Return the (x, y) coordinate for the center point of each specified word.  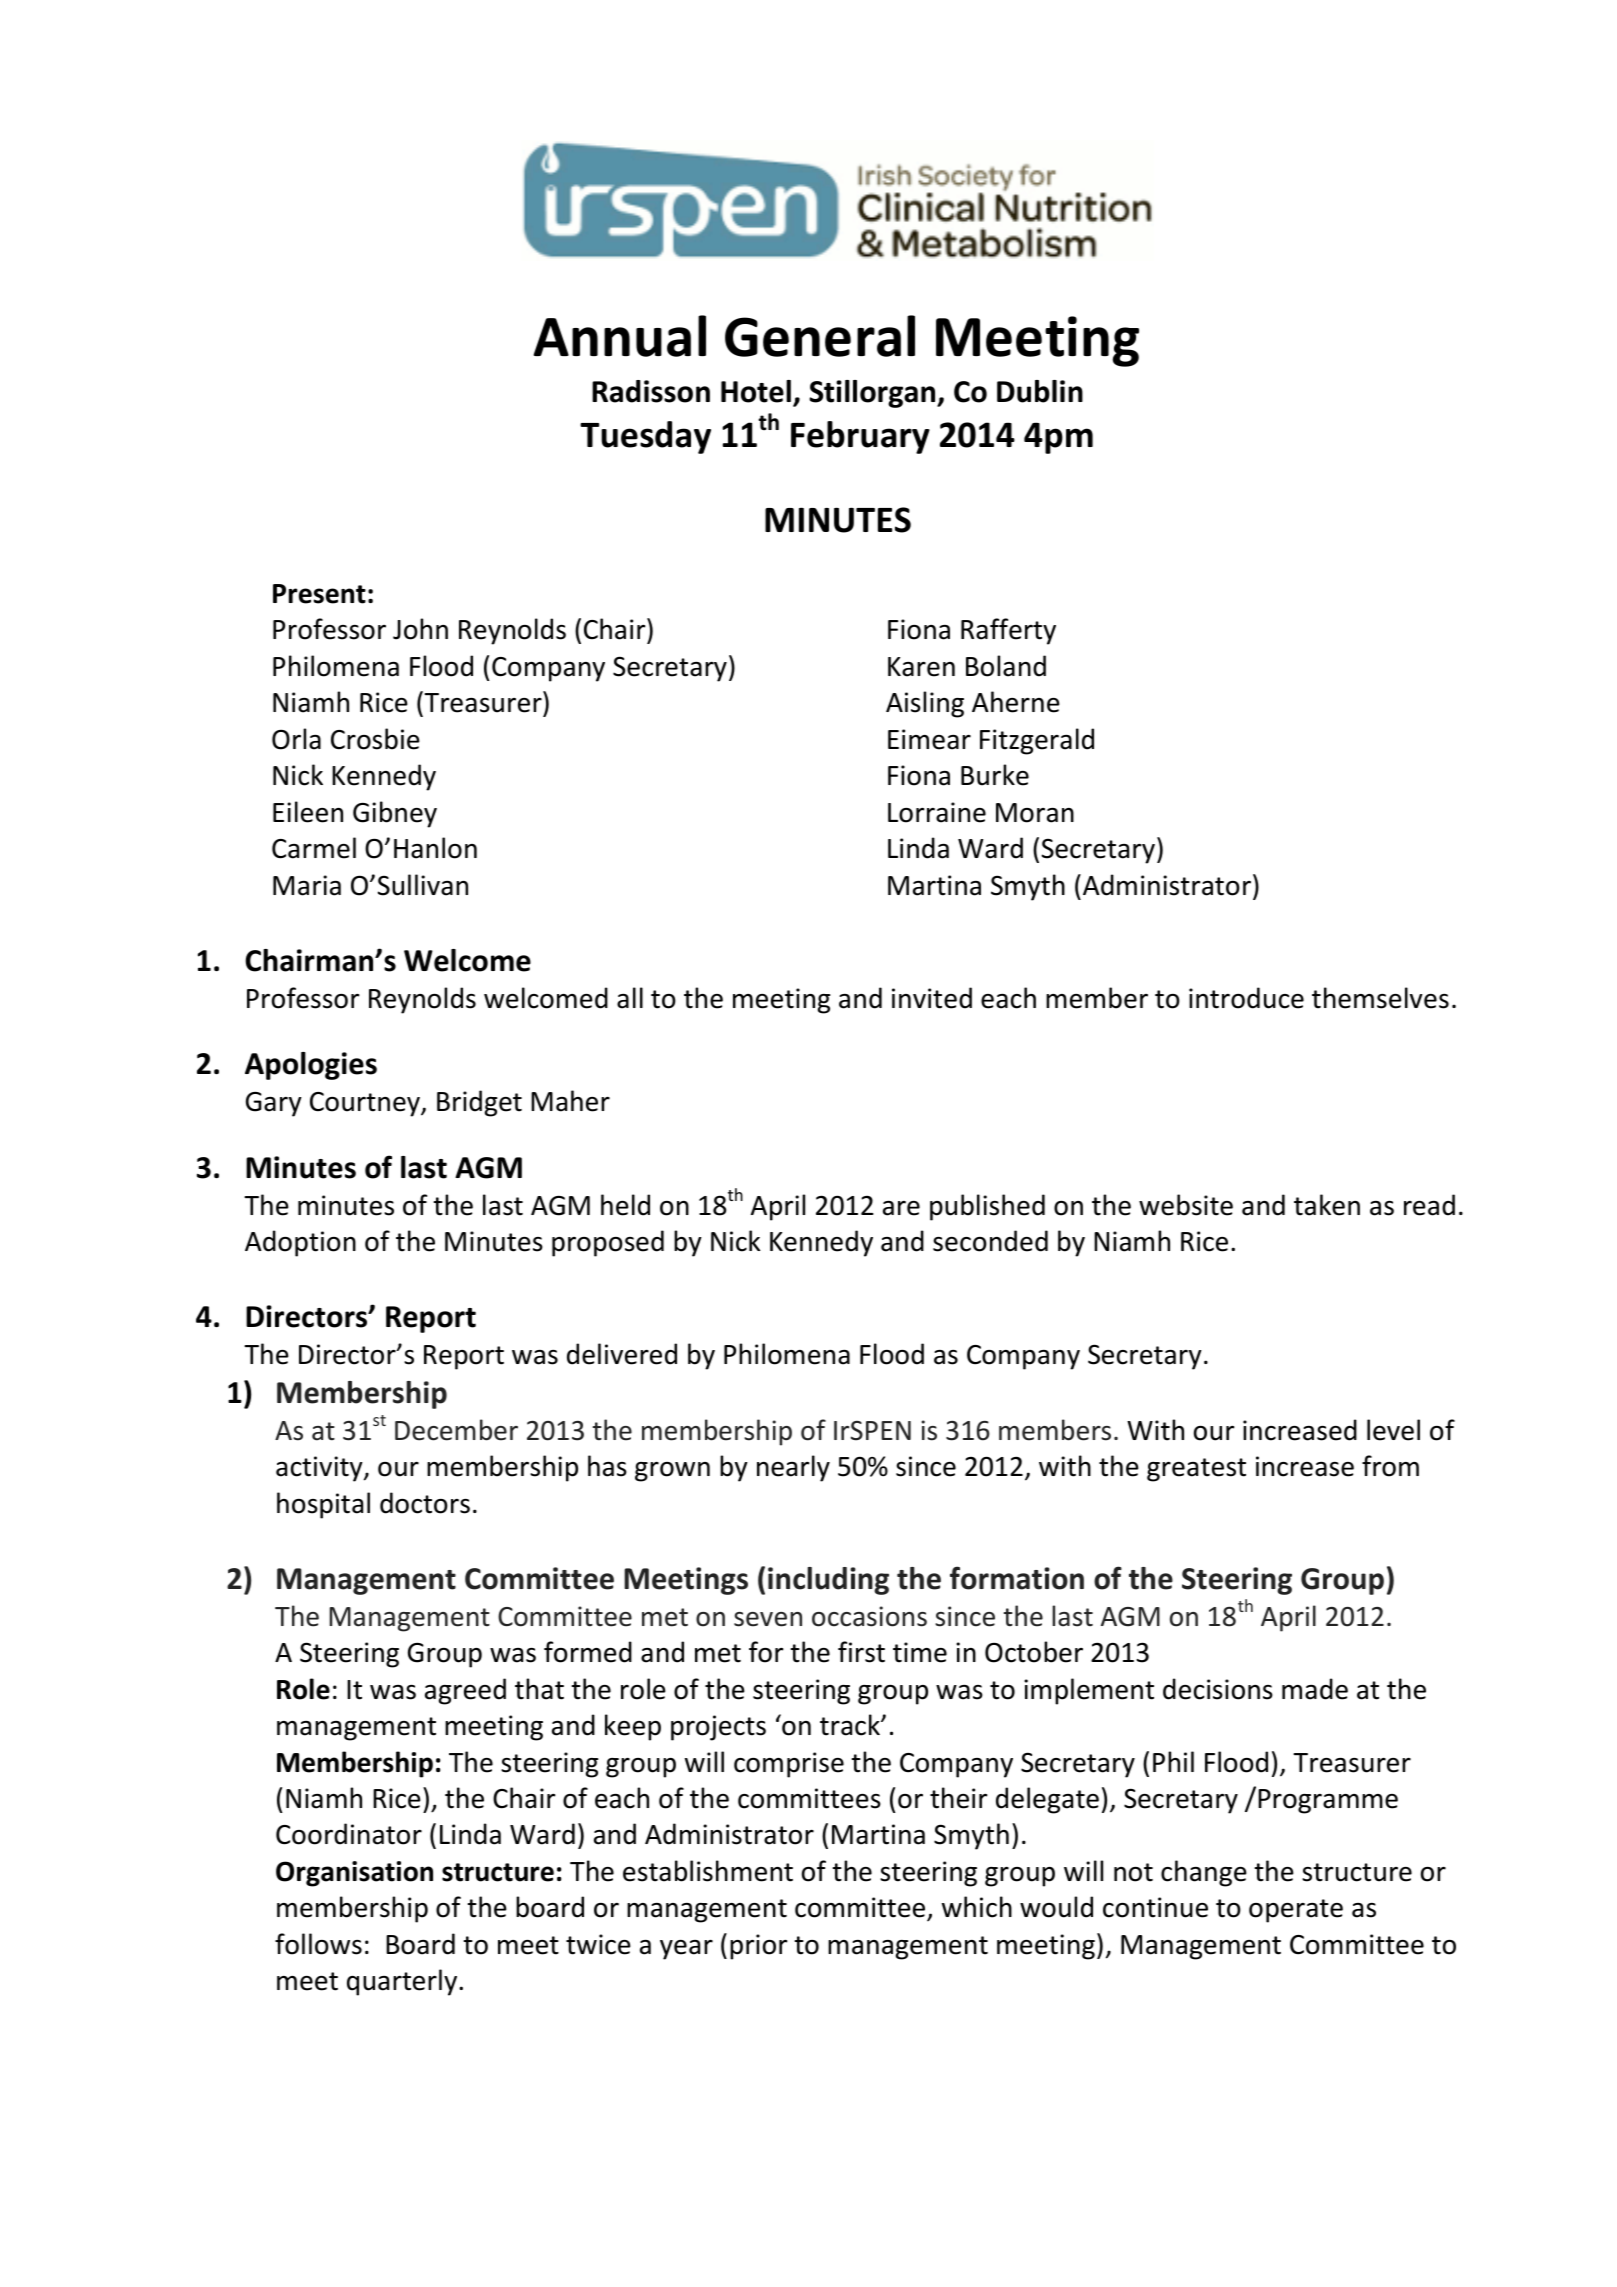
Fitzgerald (1037, 741)
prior (759, 1947)
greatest (1196, 1470)
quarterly (403, 1982)
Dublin (1040, 391)
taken (1327, 1205)
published (987, 1207)
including (828, 1581)
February (860, 437)
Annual (620, 336)
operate (1296, 1911)
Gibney (395, 814)
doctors (425, 1503)
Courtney (366, 1104)
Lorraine (937, 812)
